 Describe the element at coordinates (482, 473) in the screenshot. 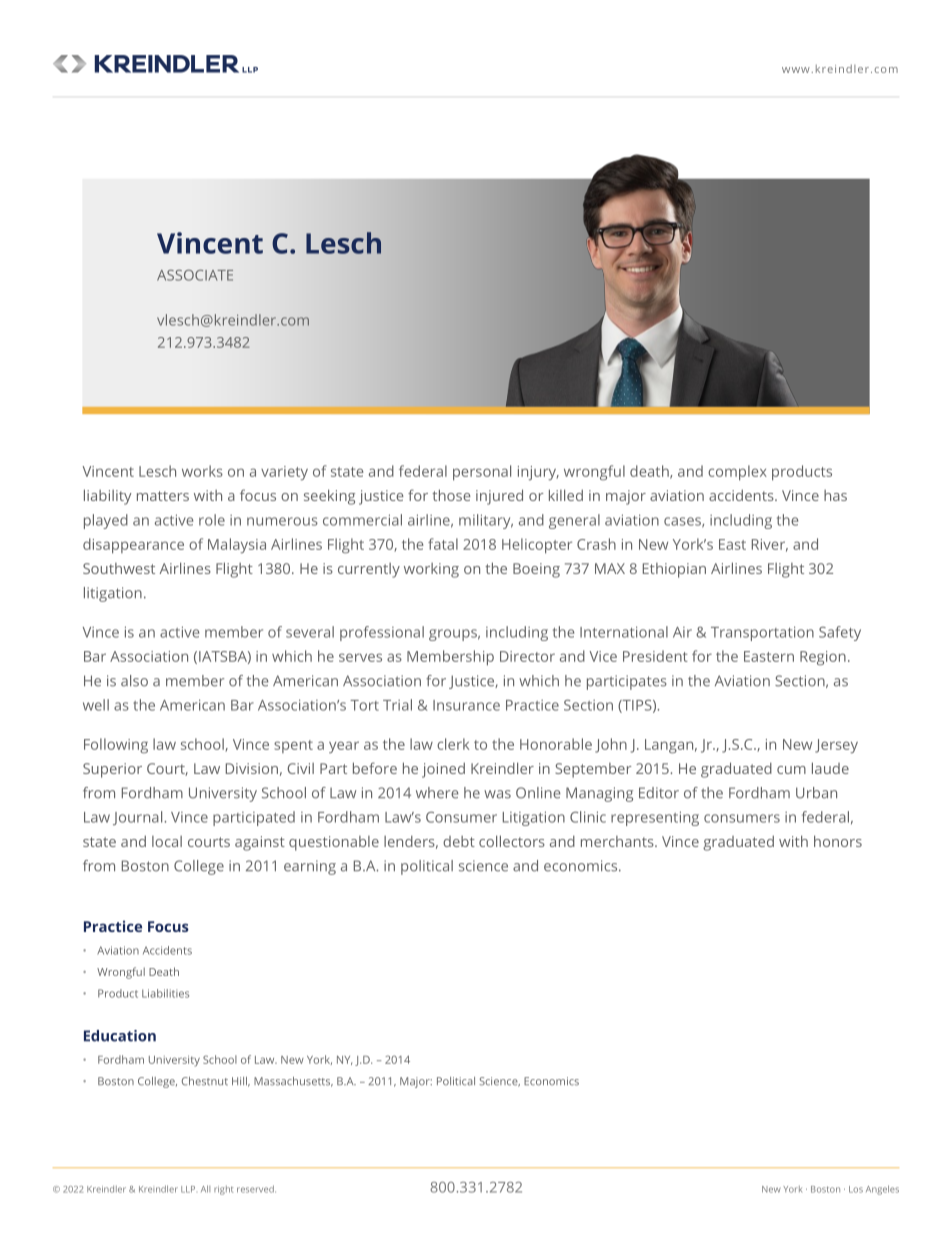

I see `personal` at that location.
